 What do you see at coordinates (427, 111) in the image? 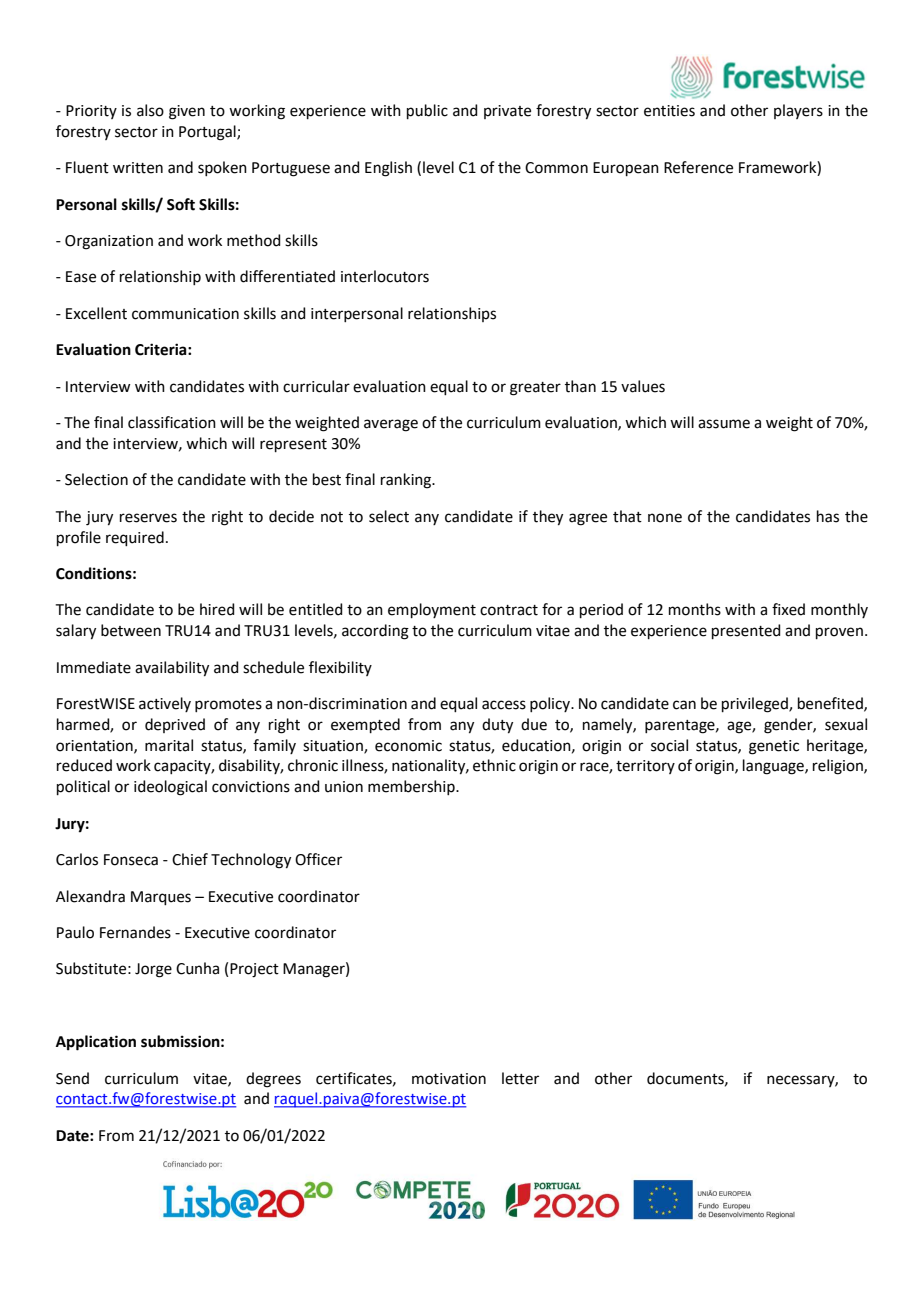
I see `public` at bounding box center [427, 111].
